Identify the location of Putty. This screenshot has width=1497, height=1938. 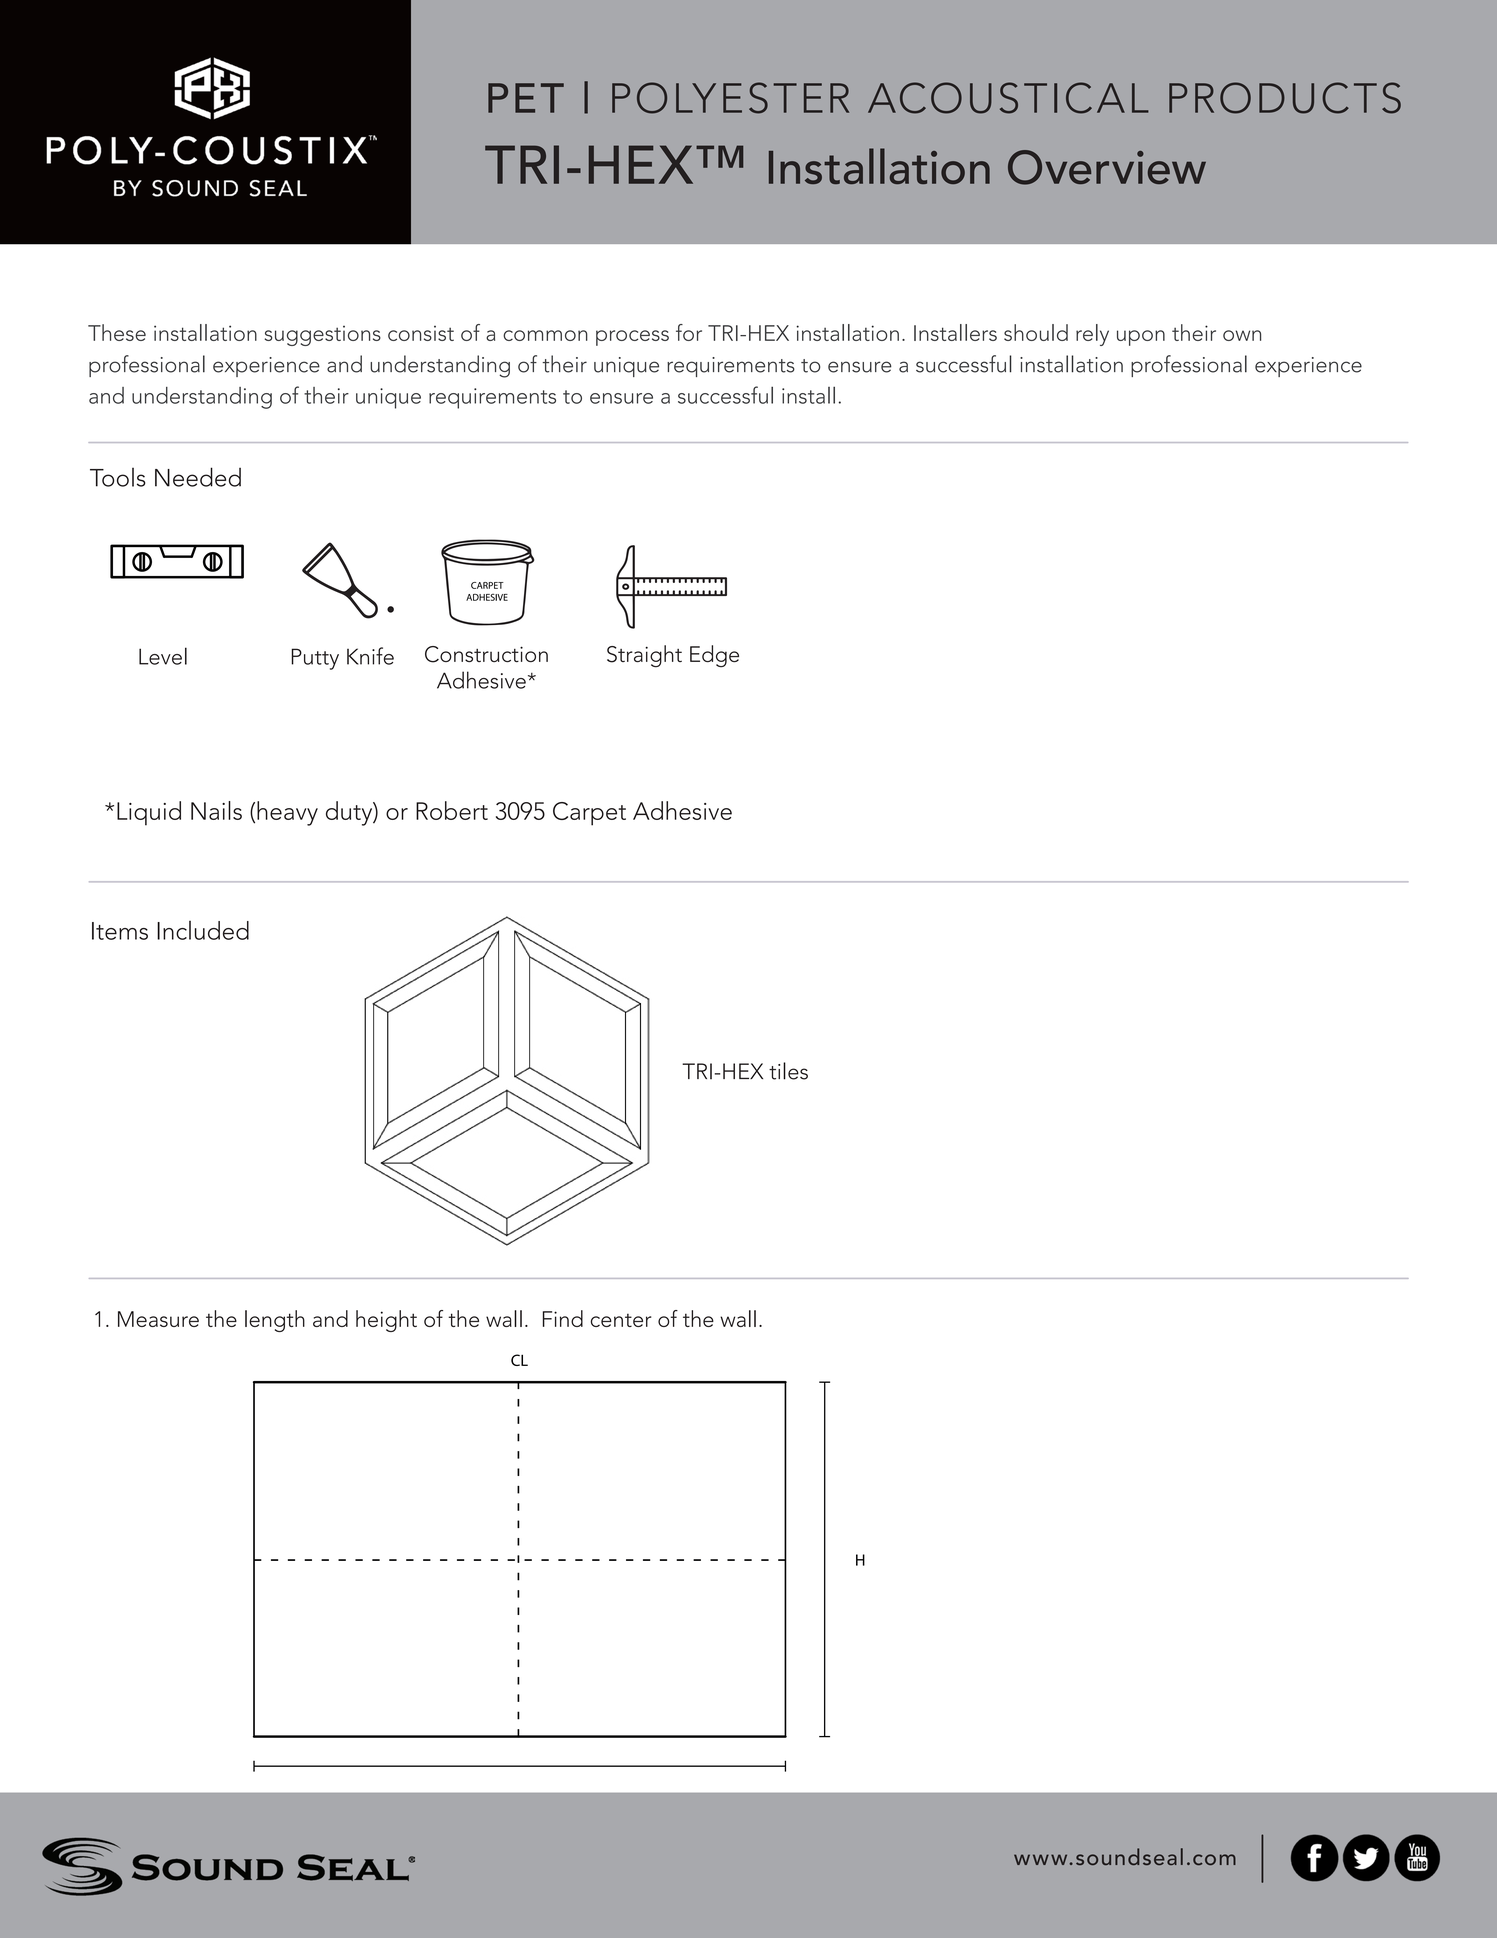
(315, 659).
